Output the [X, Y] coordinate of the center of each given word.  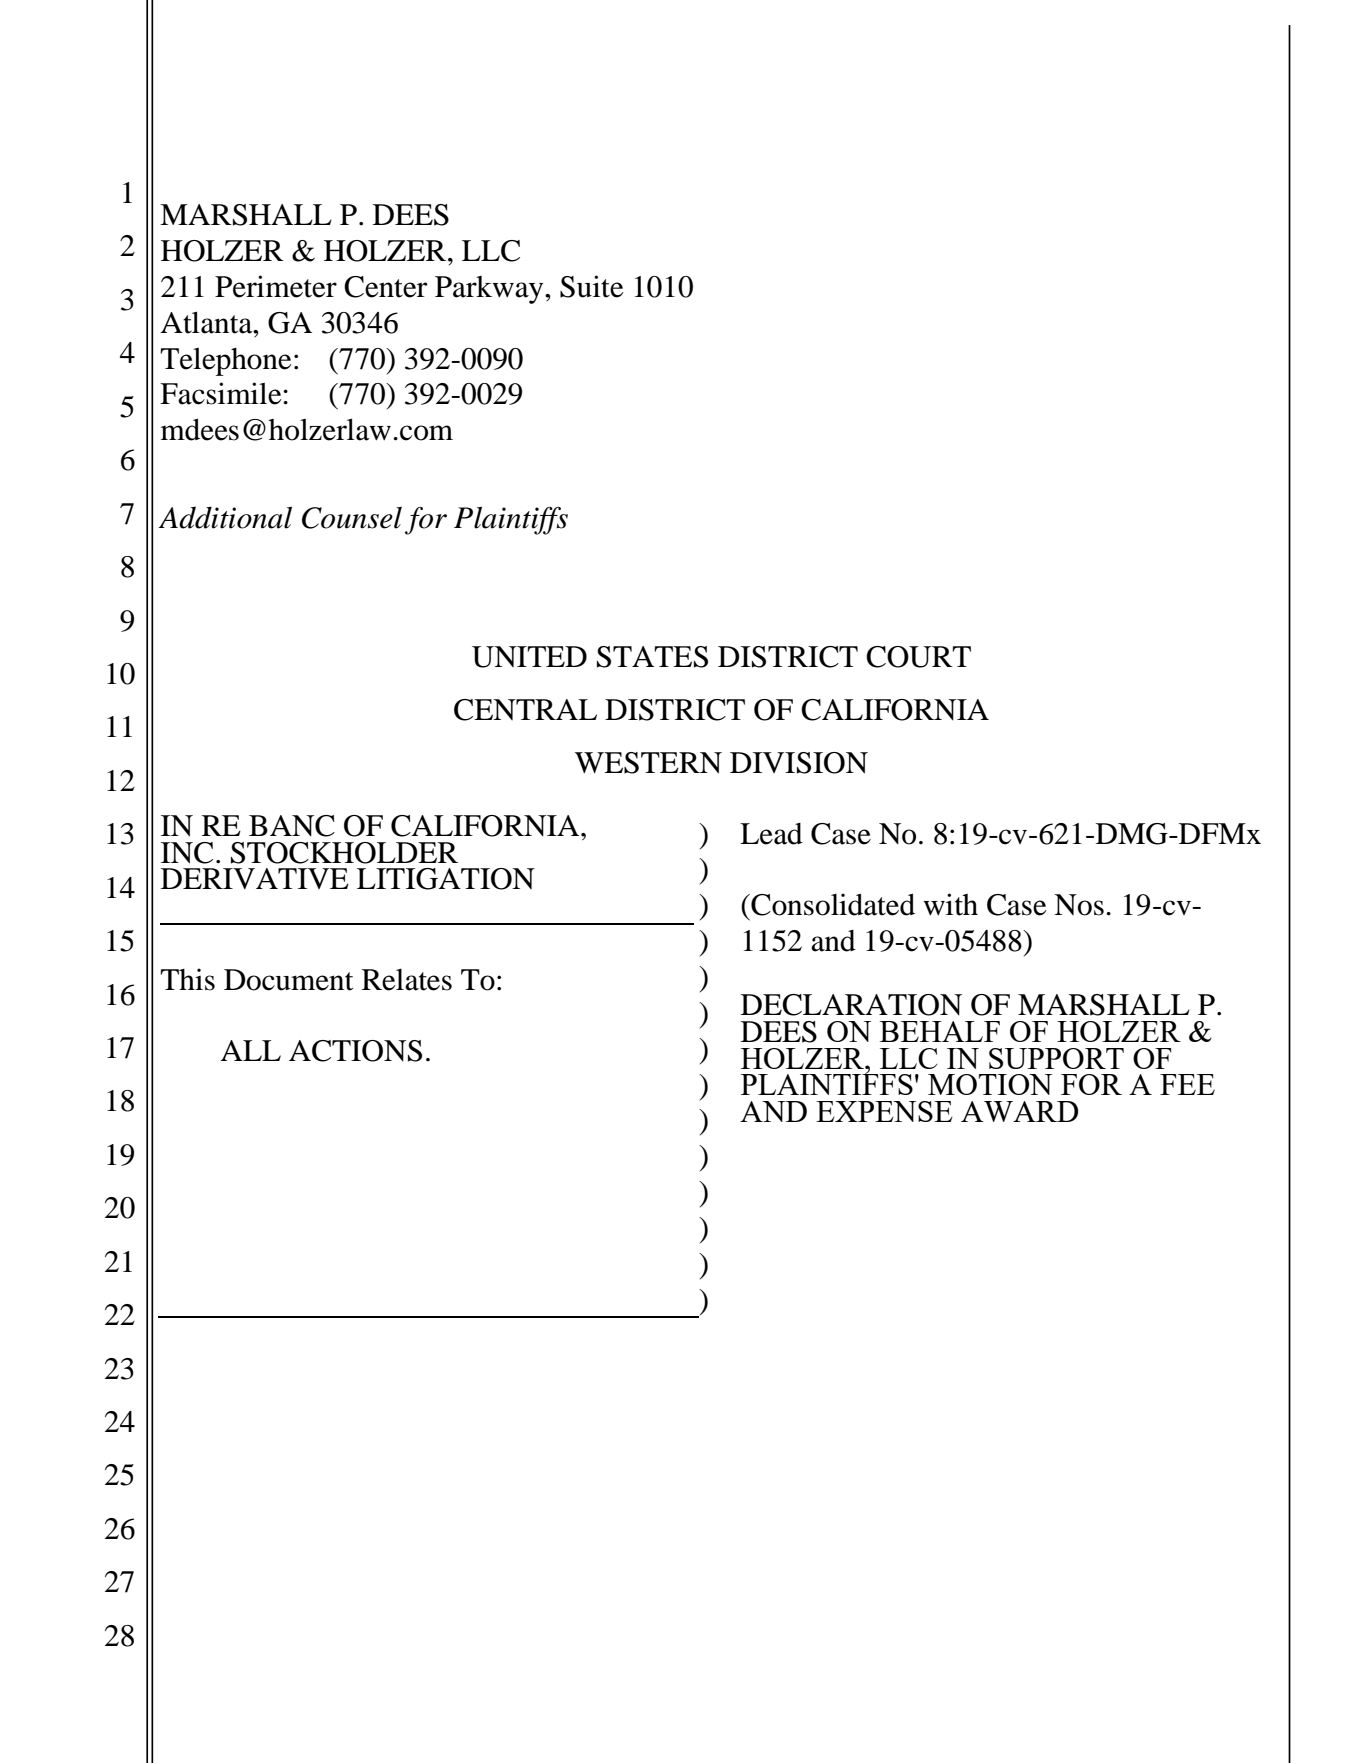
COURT [918, 657]
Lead [771, 834]
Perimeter [276, 286]
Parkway [490, 290]
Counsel [352, 517]
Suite [592, 286]
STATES [652, 657]
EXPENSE [884, 1111]
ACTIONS [355, 1051]
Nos [1079, 905]
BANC [292, 826]
